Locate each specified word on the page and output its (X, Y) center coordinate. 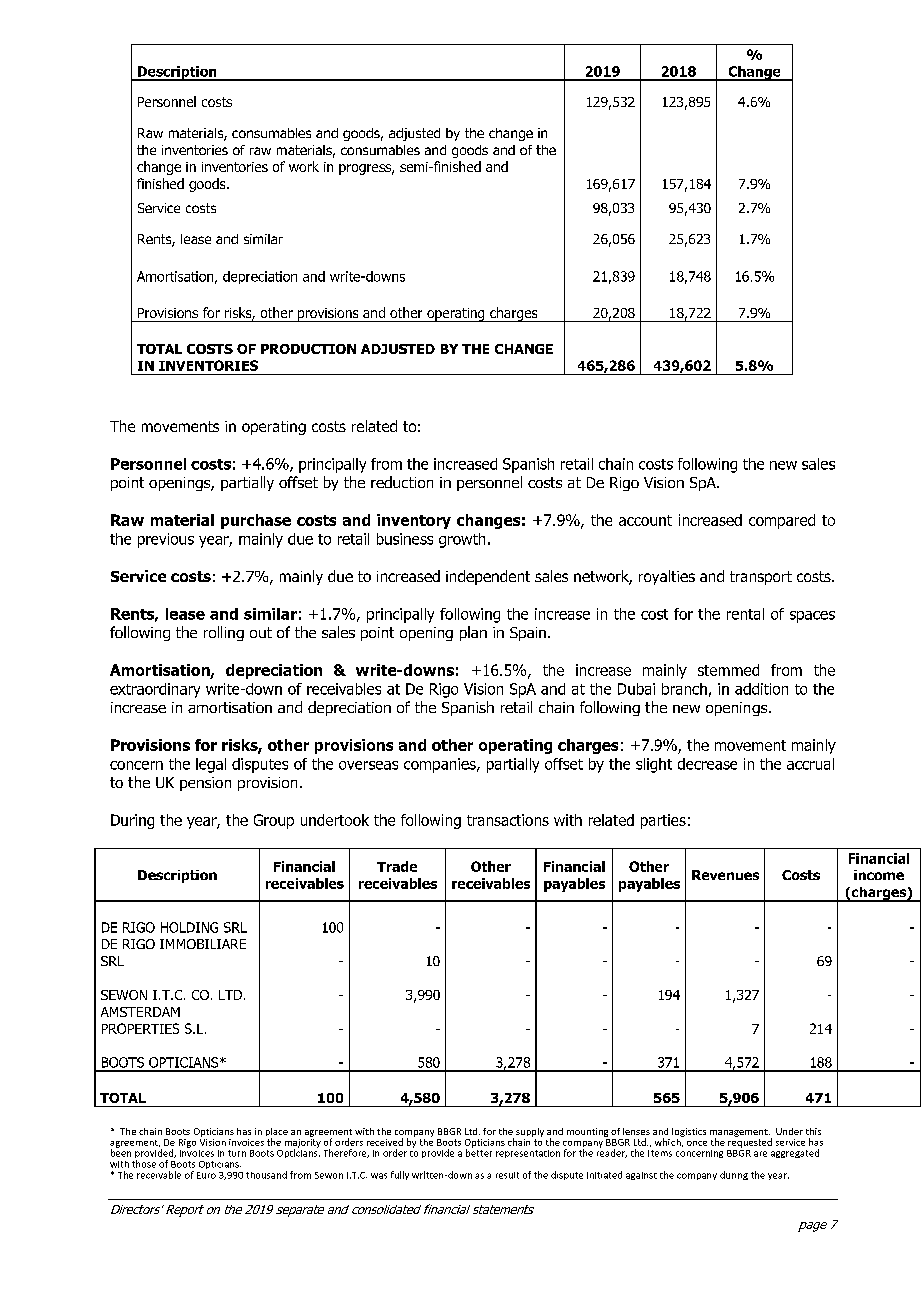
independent (488, 577)
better (479, 1152)
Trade (397, 866)
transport (761, 578)
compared (782, 521)
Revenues (725, 875)
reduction (402, 482)
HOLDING (189, 927)
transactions (508, 820)
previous (166, 540)
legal (211, 765)
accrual (810, 764)
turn (237, 1153)
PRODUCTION (308, 349)
